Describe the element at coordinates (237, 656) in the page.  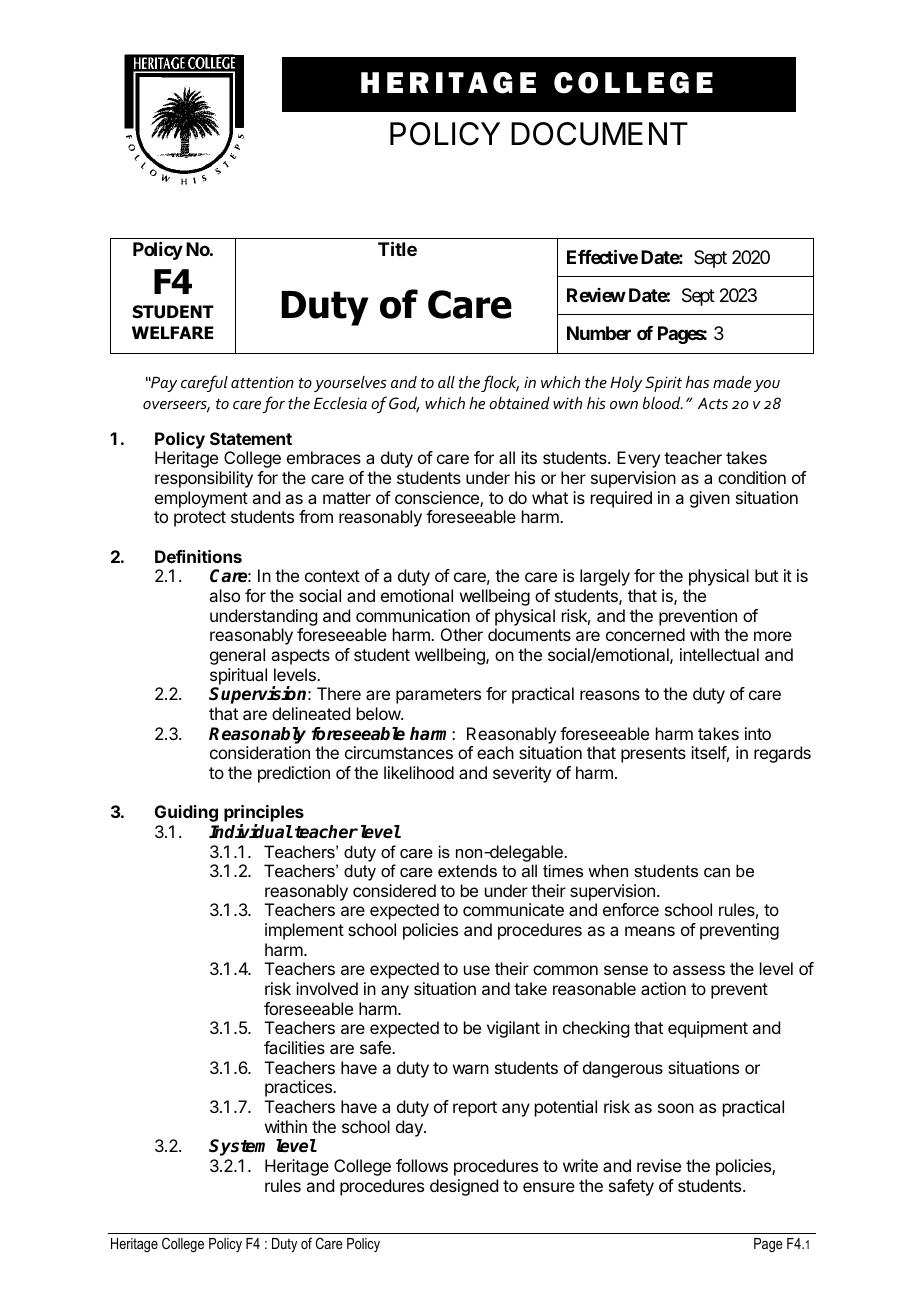
I see `general` at that location.
